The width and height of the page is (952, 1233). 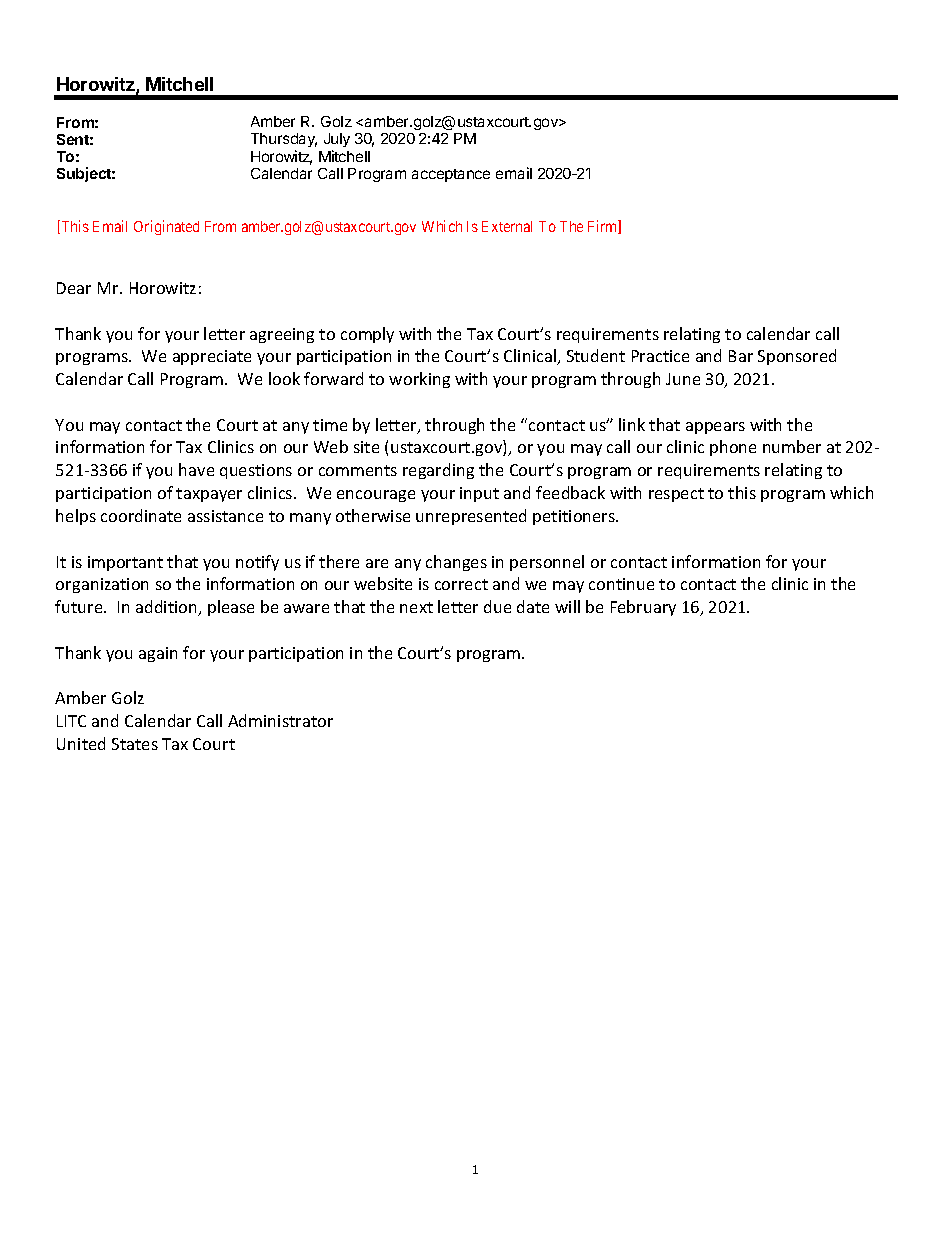 What do you see at coordinates (367, 335) in the page?
I see `comply` at bounding box center [367, 335].
